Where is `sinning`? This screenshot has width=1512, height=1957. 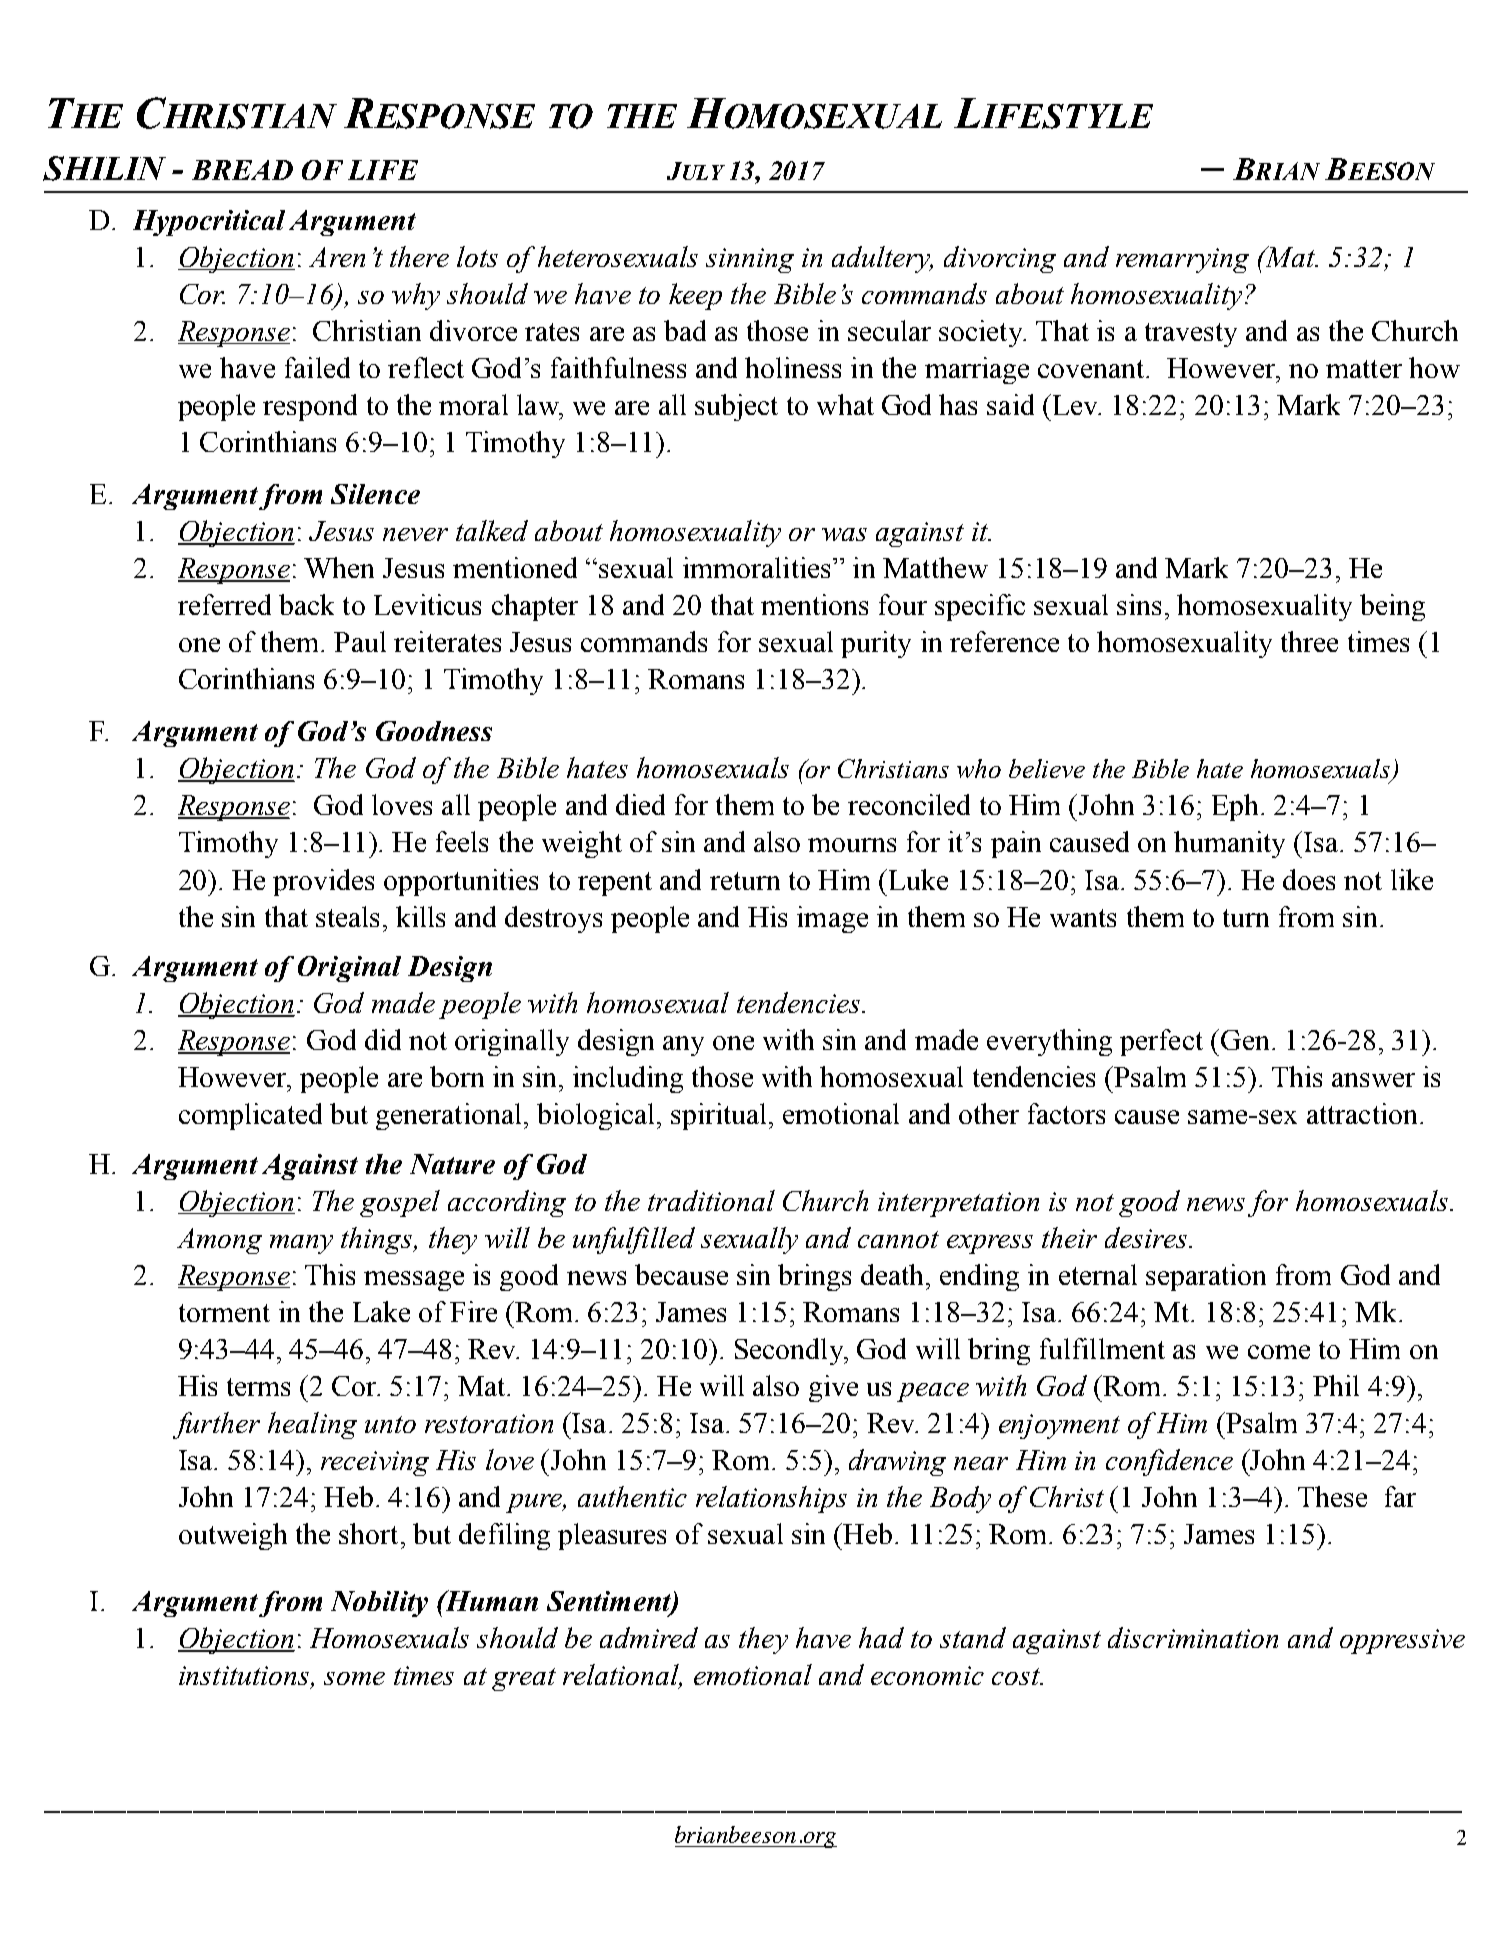 sinning is located at coordinates (750, 260).
